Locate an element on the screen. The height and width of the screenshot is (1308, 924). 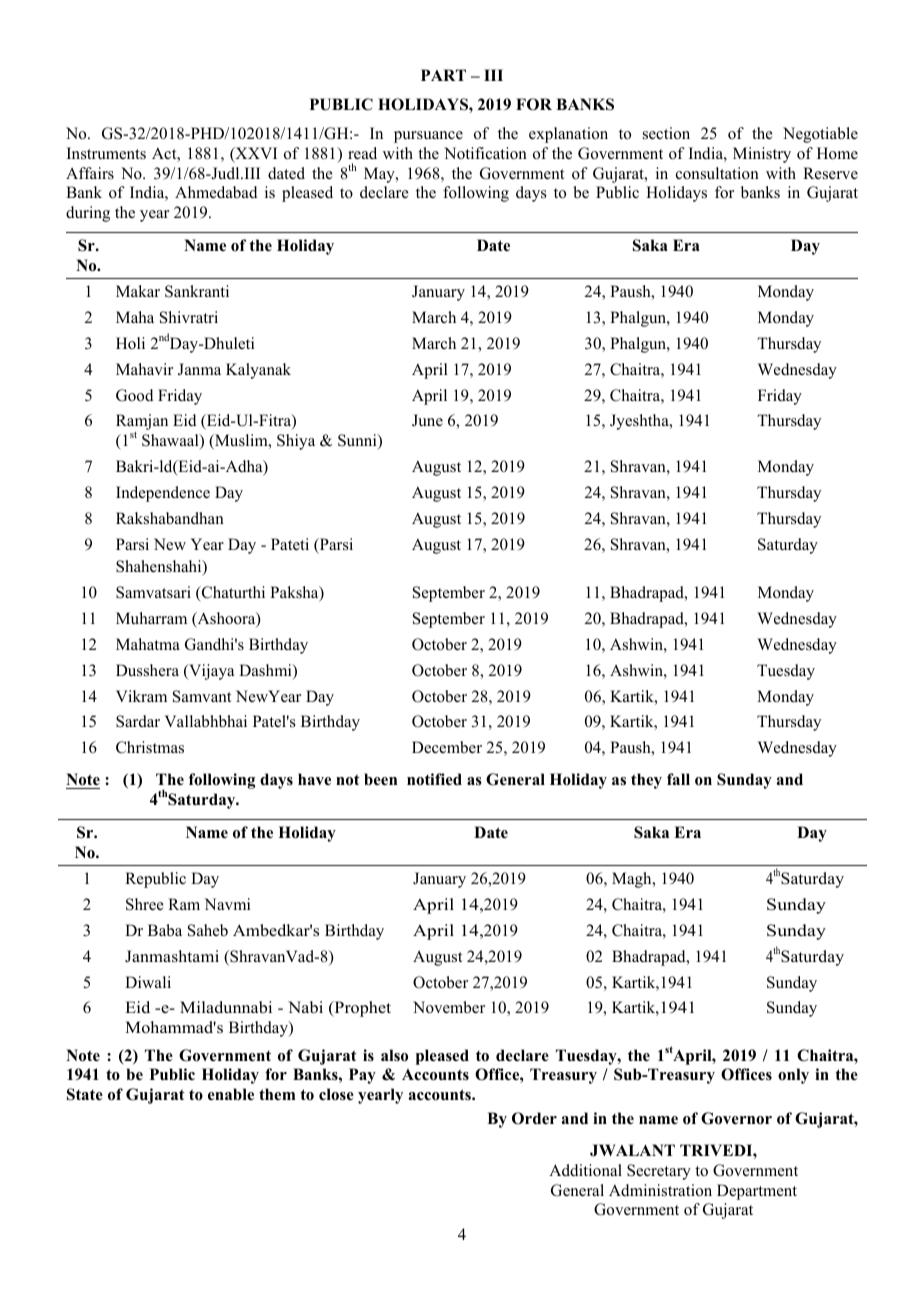
Vijaya is located at coordinates (210, 672).
